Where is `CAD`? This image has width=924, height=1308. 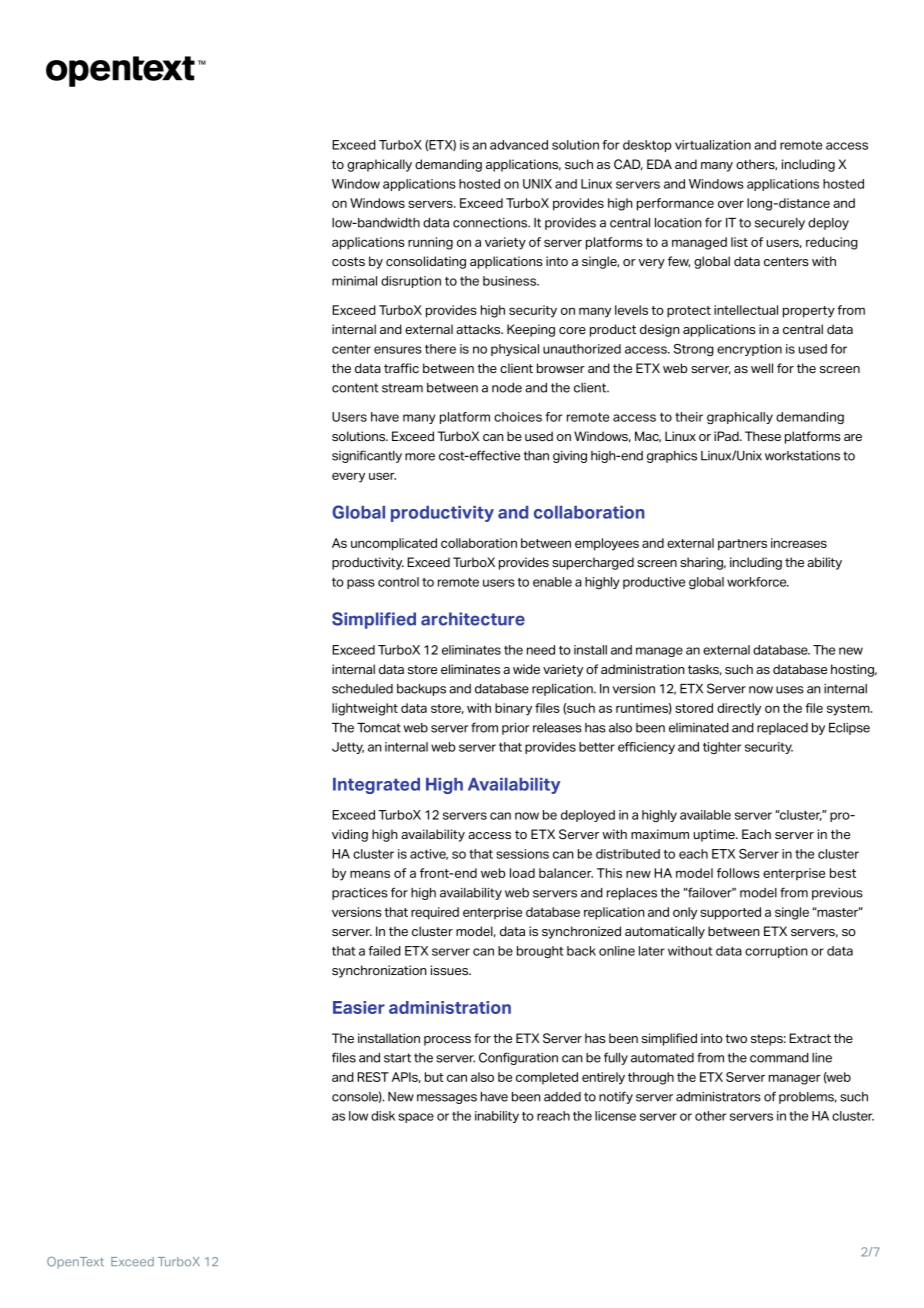
CAD is located at coordinates (628, 165).
